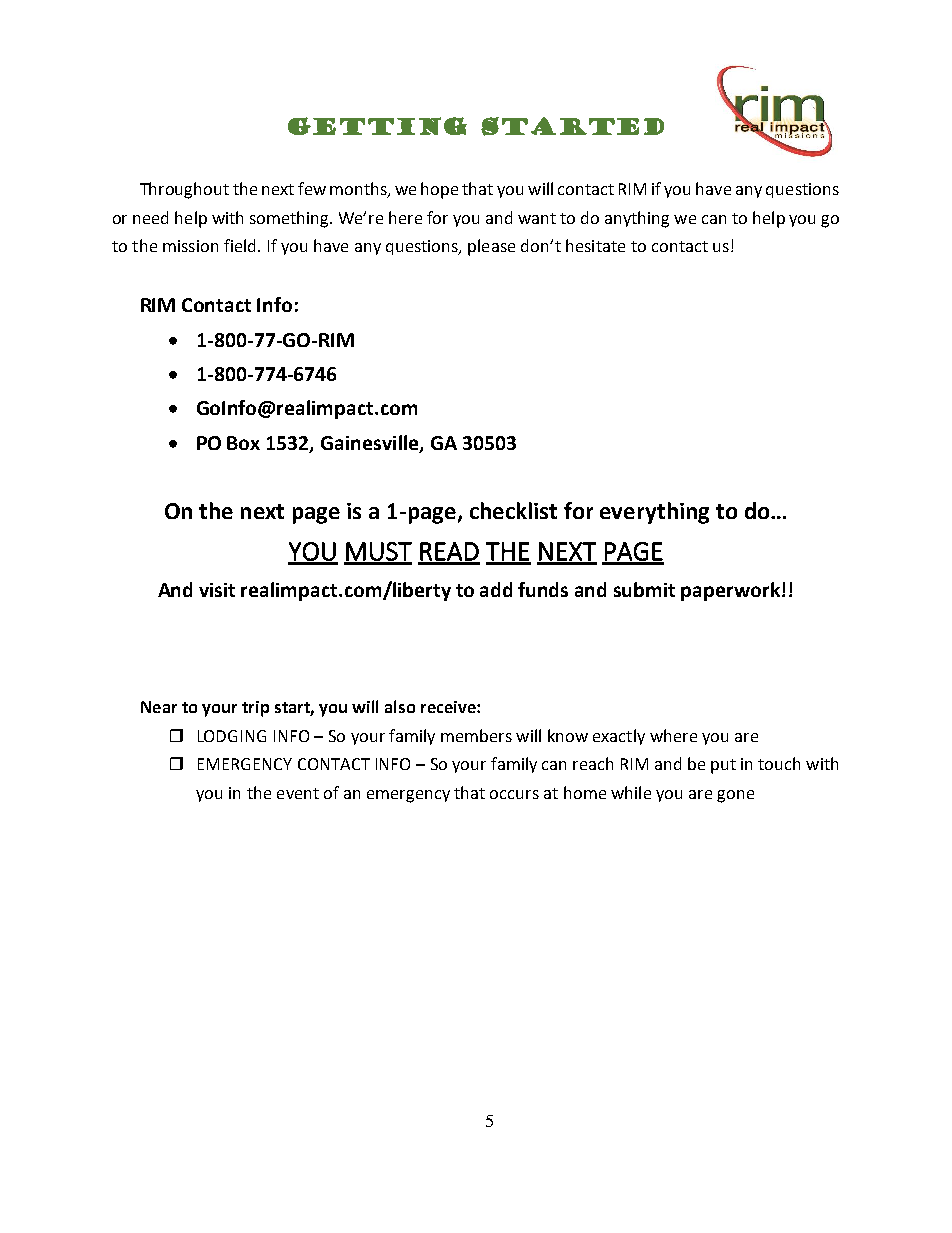 Image resolution: width=952 pixels, height=1233 pixels. What do you see at coordinates (654, 513) in the screenshot?
I see `everything` at bounding box center [654, 513].
